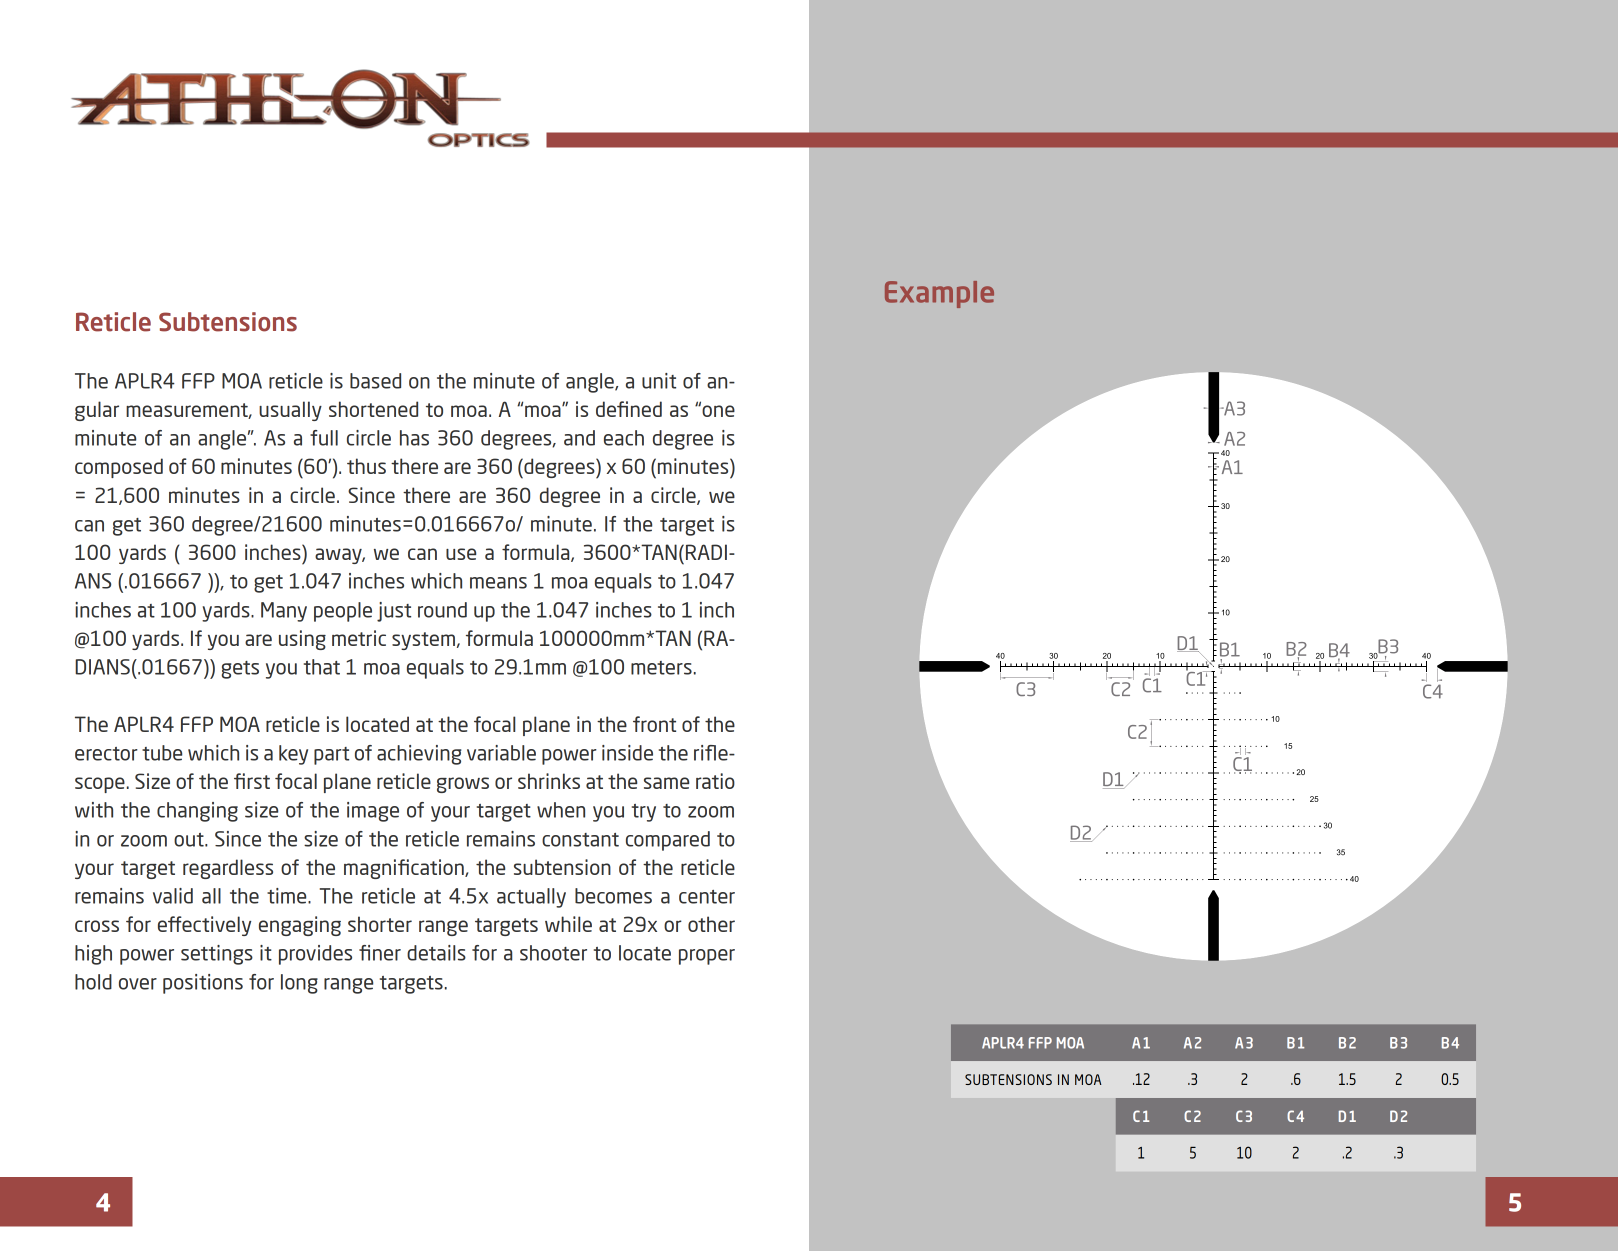  I want to click on settings, so click(217, 955).
